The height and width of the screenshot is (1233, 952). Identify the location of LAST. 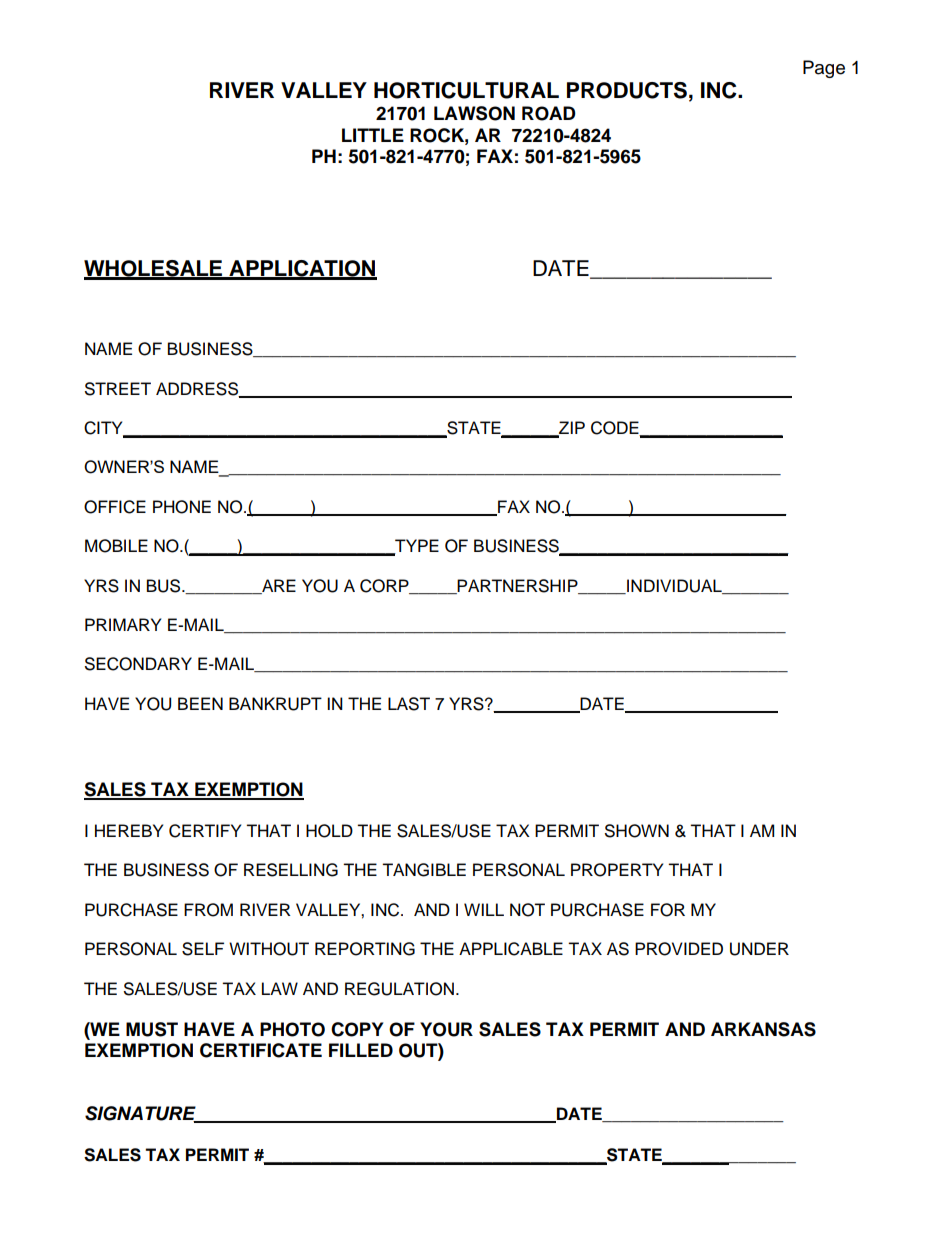
(409, 704).
